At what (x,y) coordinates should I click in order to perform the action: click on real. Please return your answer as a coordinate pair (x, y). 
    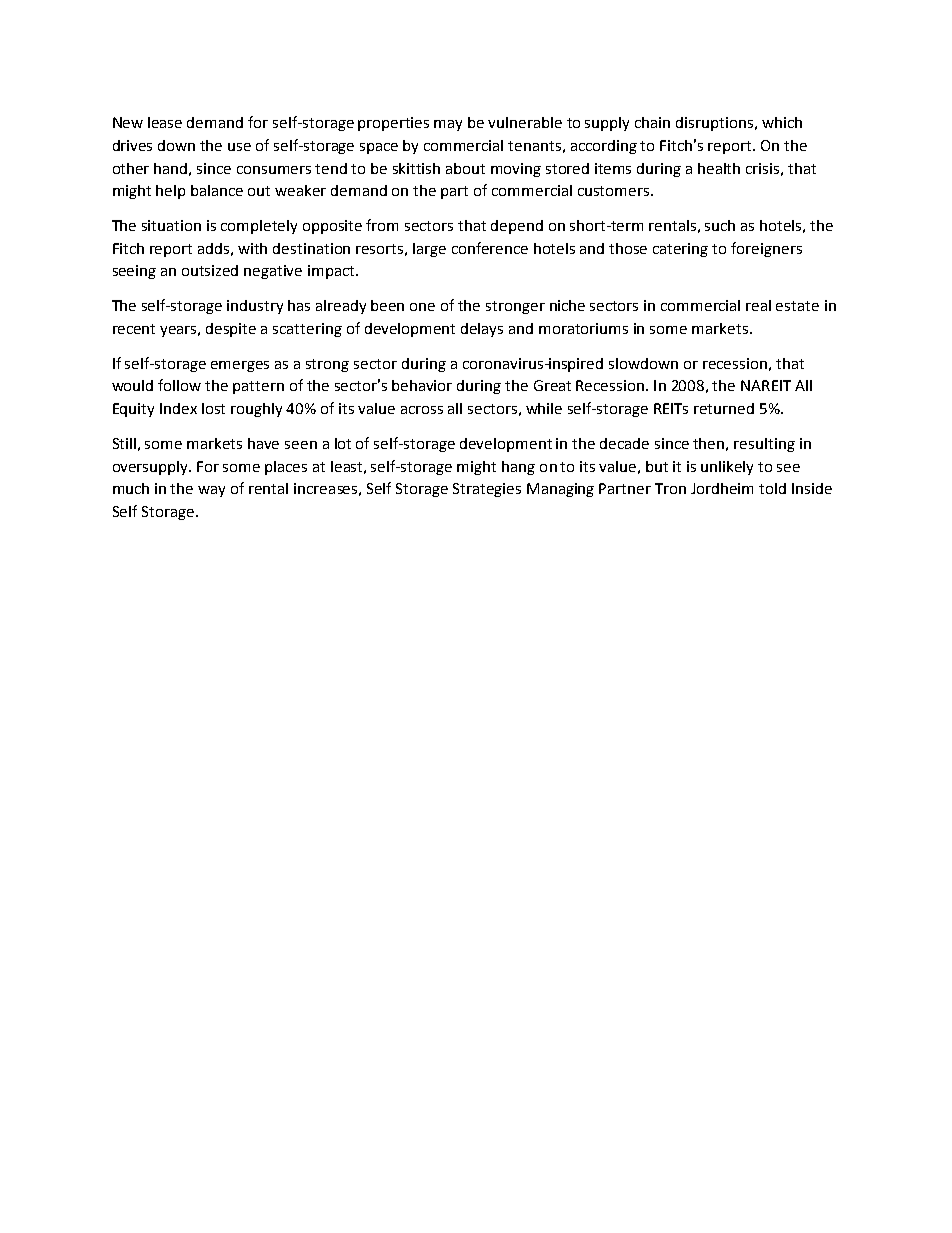
    Looking at the image, I should click on (758, 305).
